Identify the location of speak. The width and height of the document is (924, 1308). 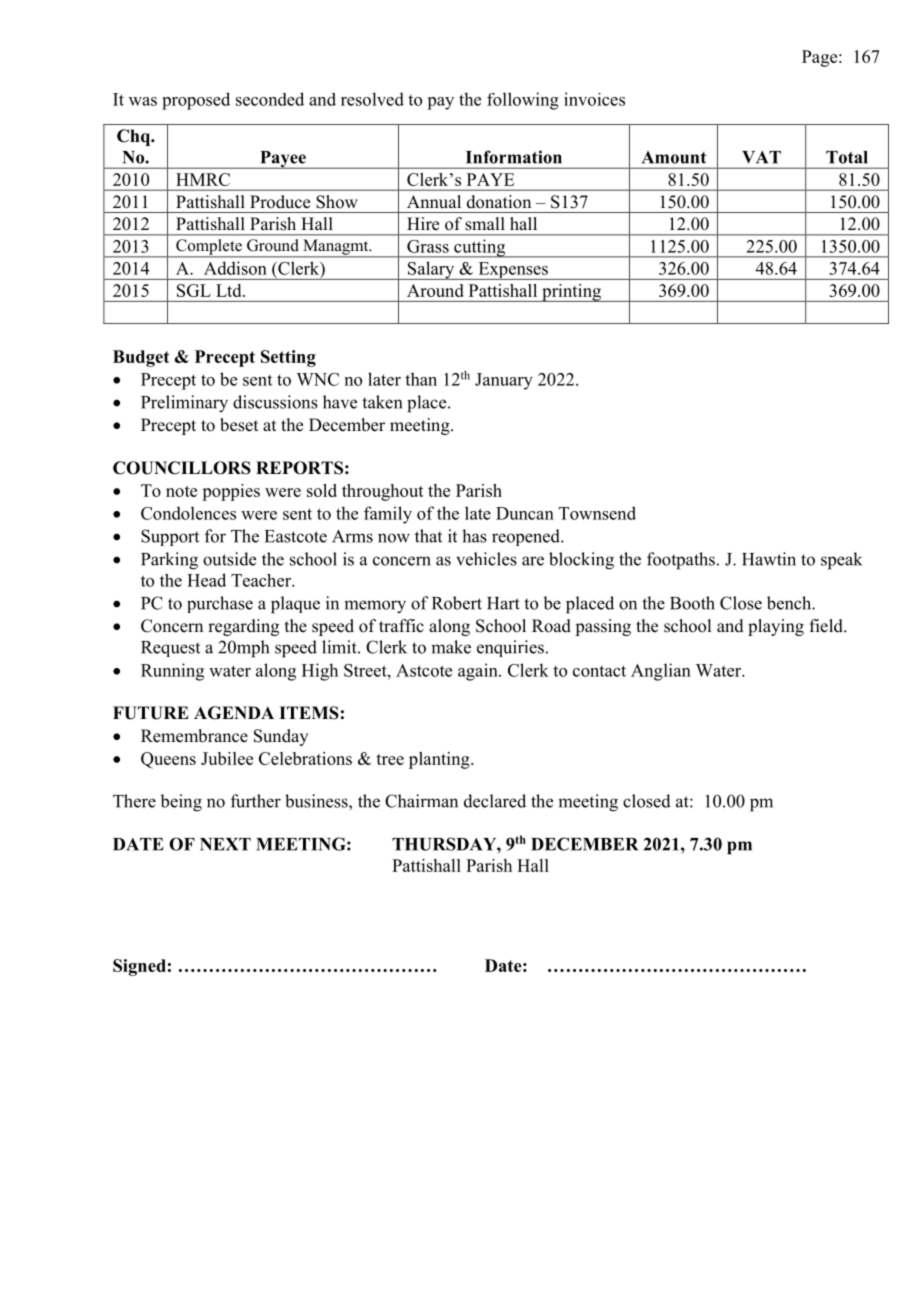
(841, 561).
